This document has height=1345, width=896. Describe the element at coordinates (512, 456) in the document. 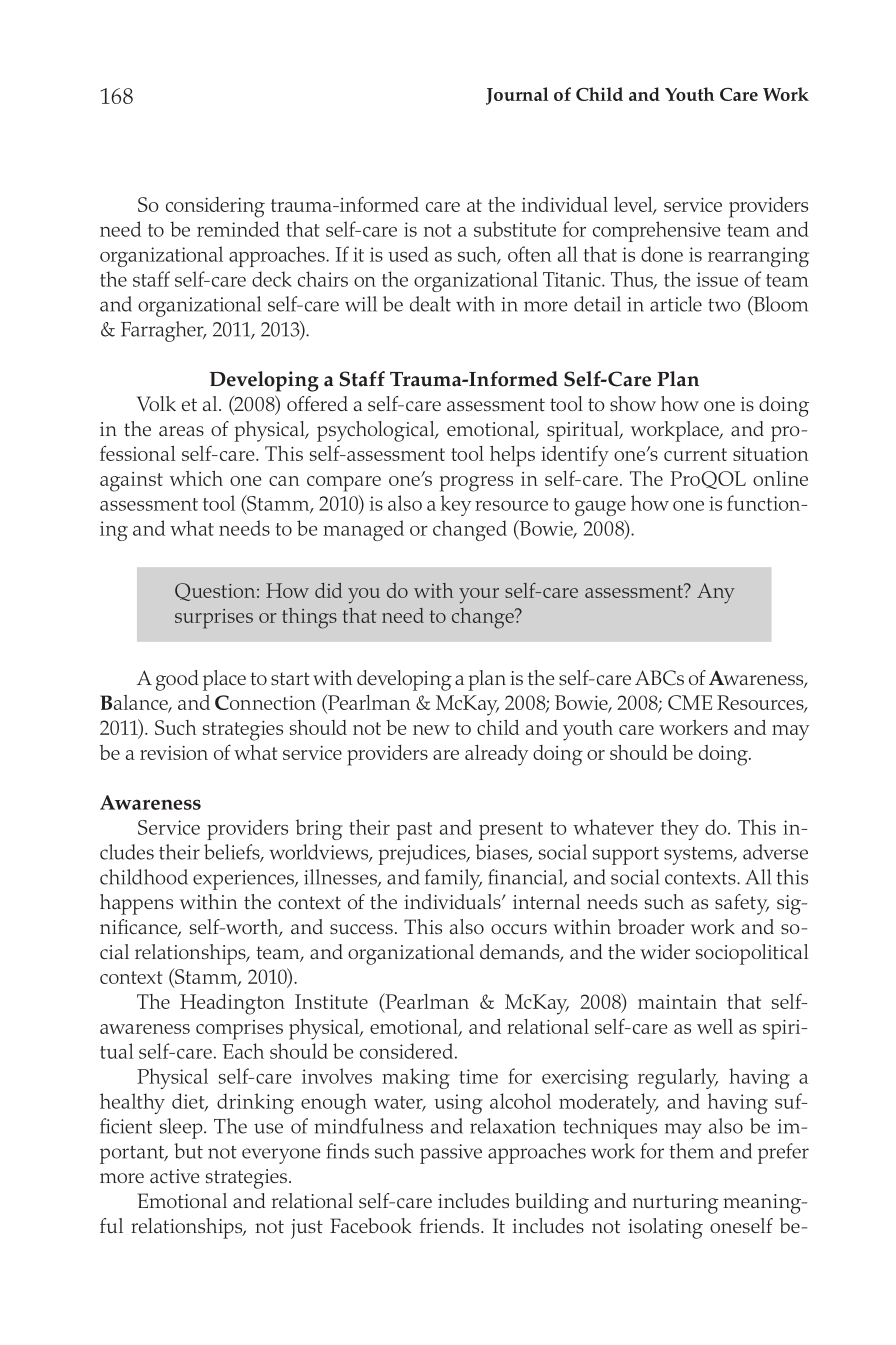

I see `helps` at that location.
